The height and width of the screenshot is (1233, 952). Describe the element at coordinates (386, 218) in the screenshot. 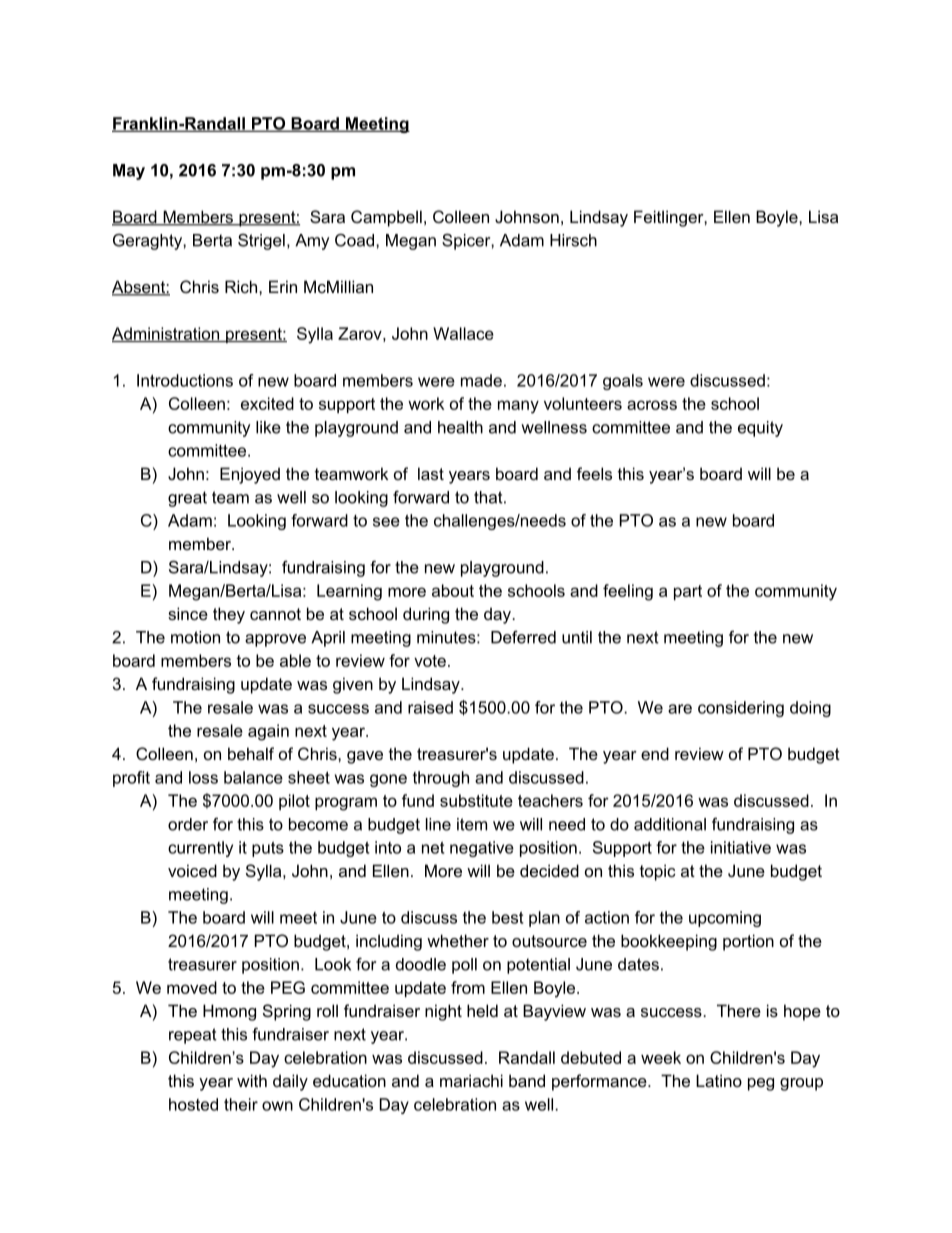

I see `Campbell` at that location.
